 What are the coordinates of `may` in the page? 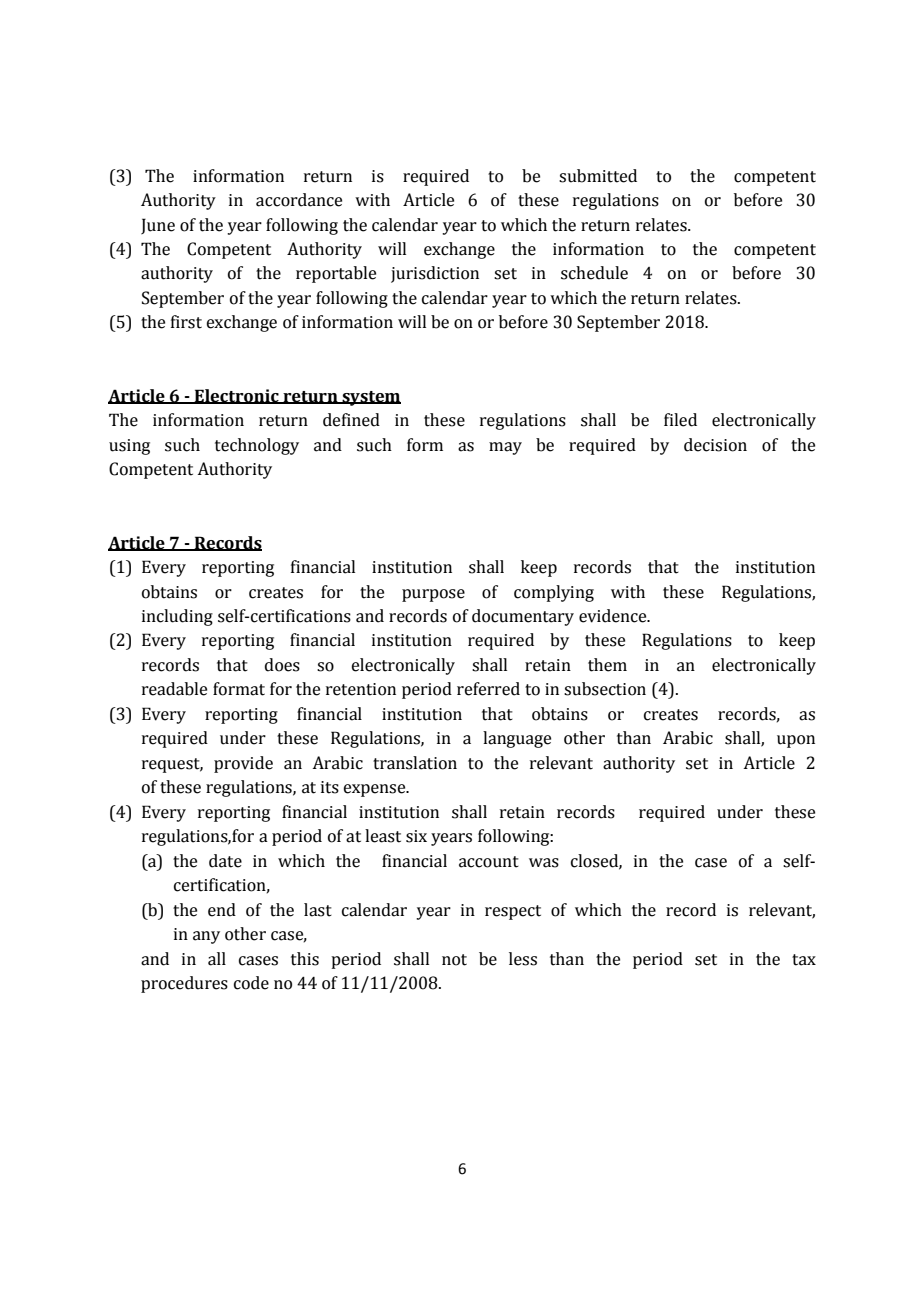 It's located at (505, 448).
